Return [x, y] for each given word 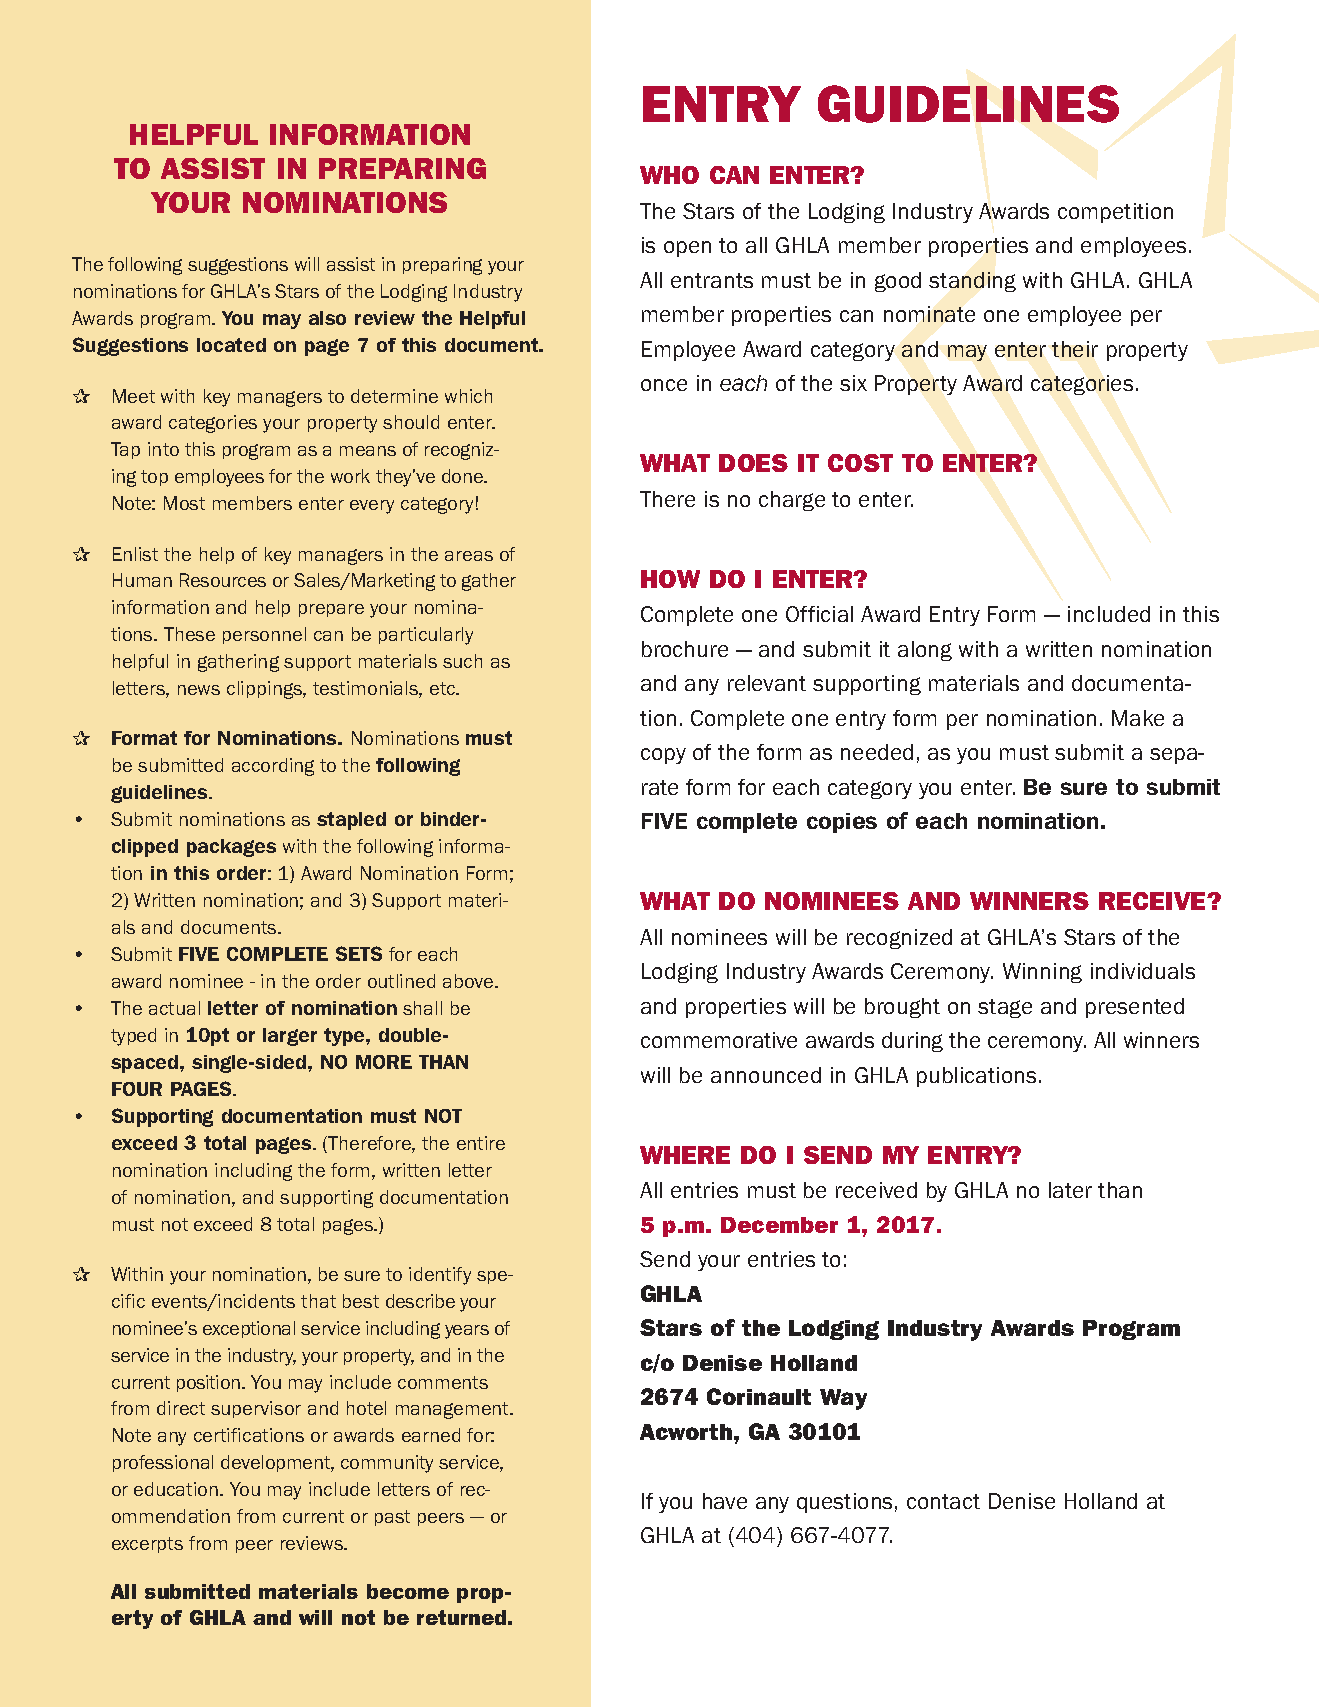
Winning [1042, 973]
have [725, 1501]
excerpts [147, 1545]
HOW [670, 579]
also [327, 318]
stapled [351, 821]
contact [943, 1501]
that [318, 1301]
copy [663, 756]
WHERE [685, 1155]
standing [972, 282]
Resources [223, 580]
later [1070, 1190]
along [925, 651]
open [687, 249]
